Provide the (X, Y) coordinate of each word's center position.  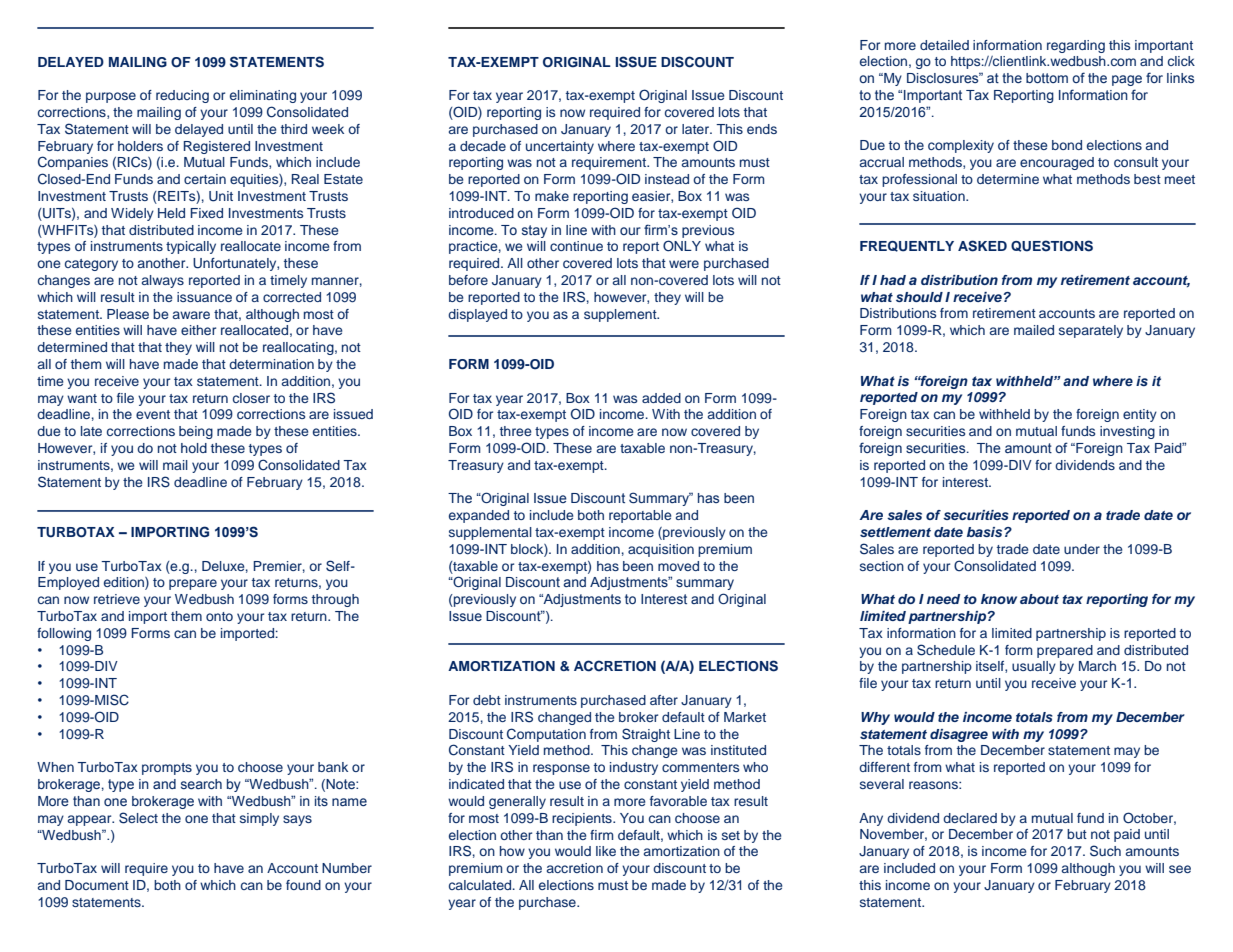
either (198, 330)
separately (1091, 331)
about (1039, 599)
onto (219, 616)
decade (483, 146)
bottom (1047, 78)
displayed (477, 315)
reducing (182, 96)
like (606, 851)
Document (97, 885)
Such (1105, 851)
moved (678, 566)
